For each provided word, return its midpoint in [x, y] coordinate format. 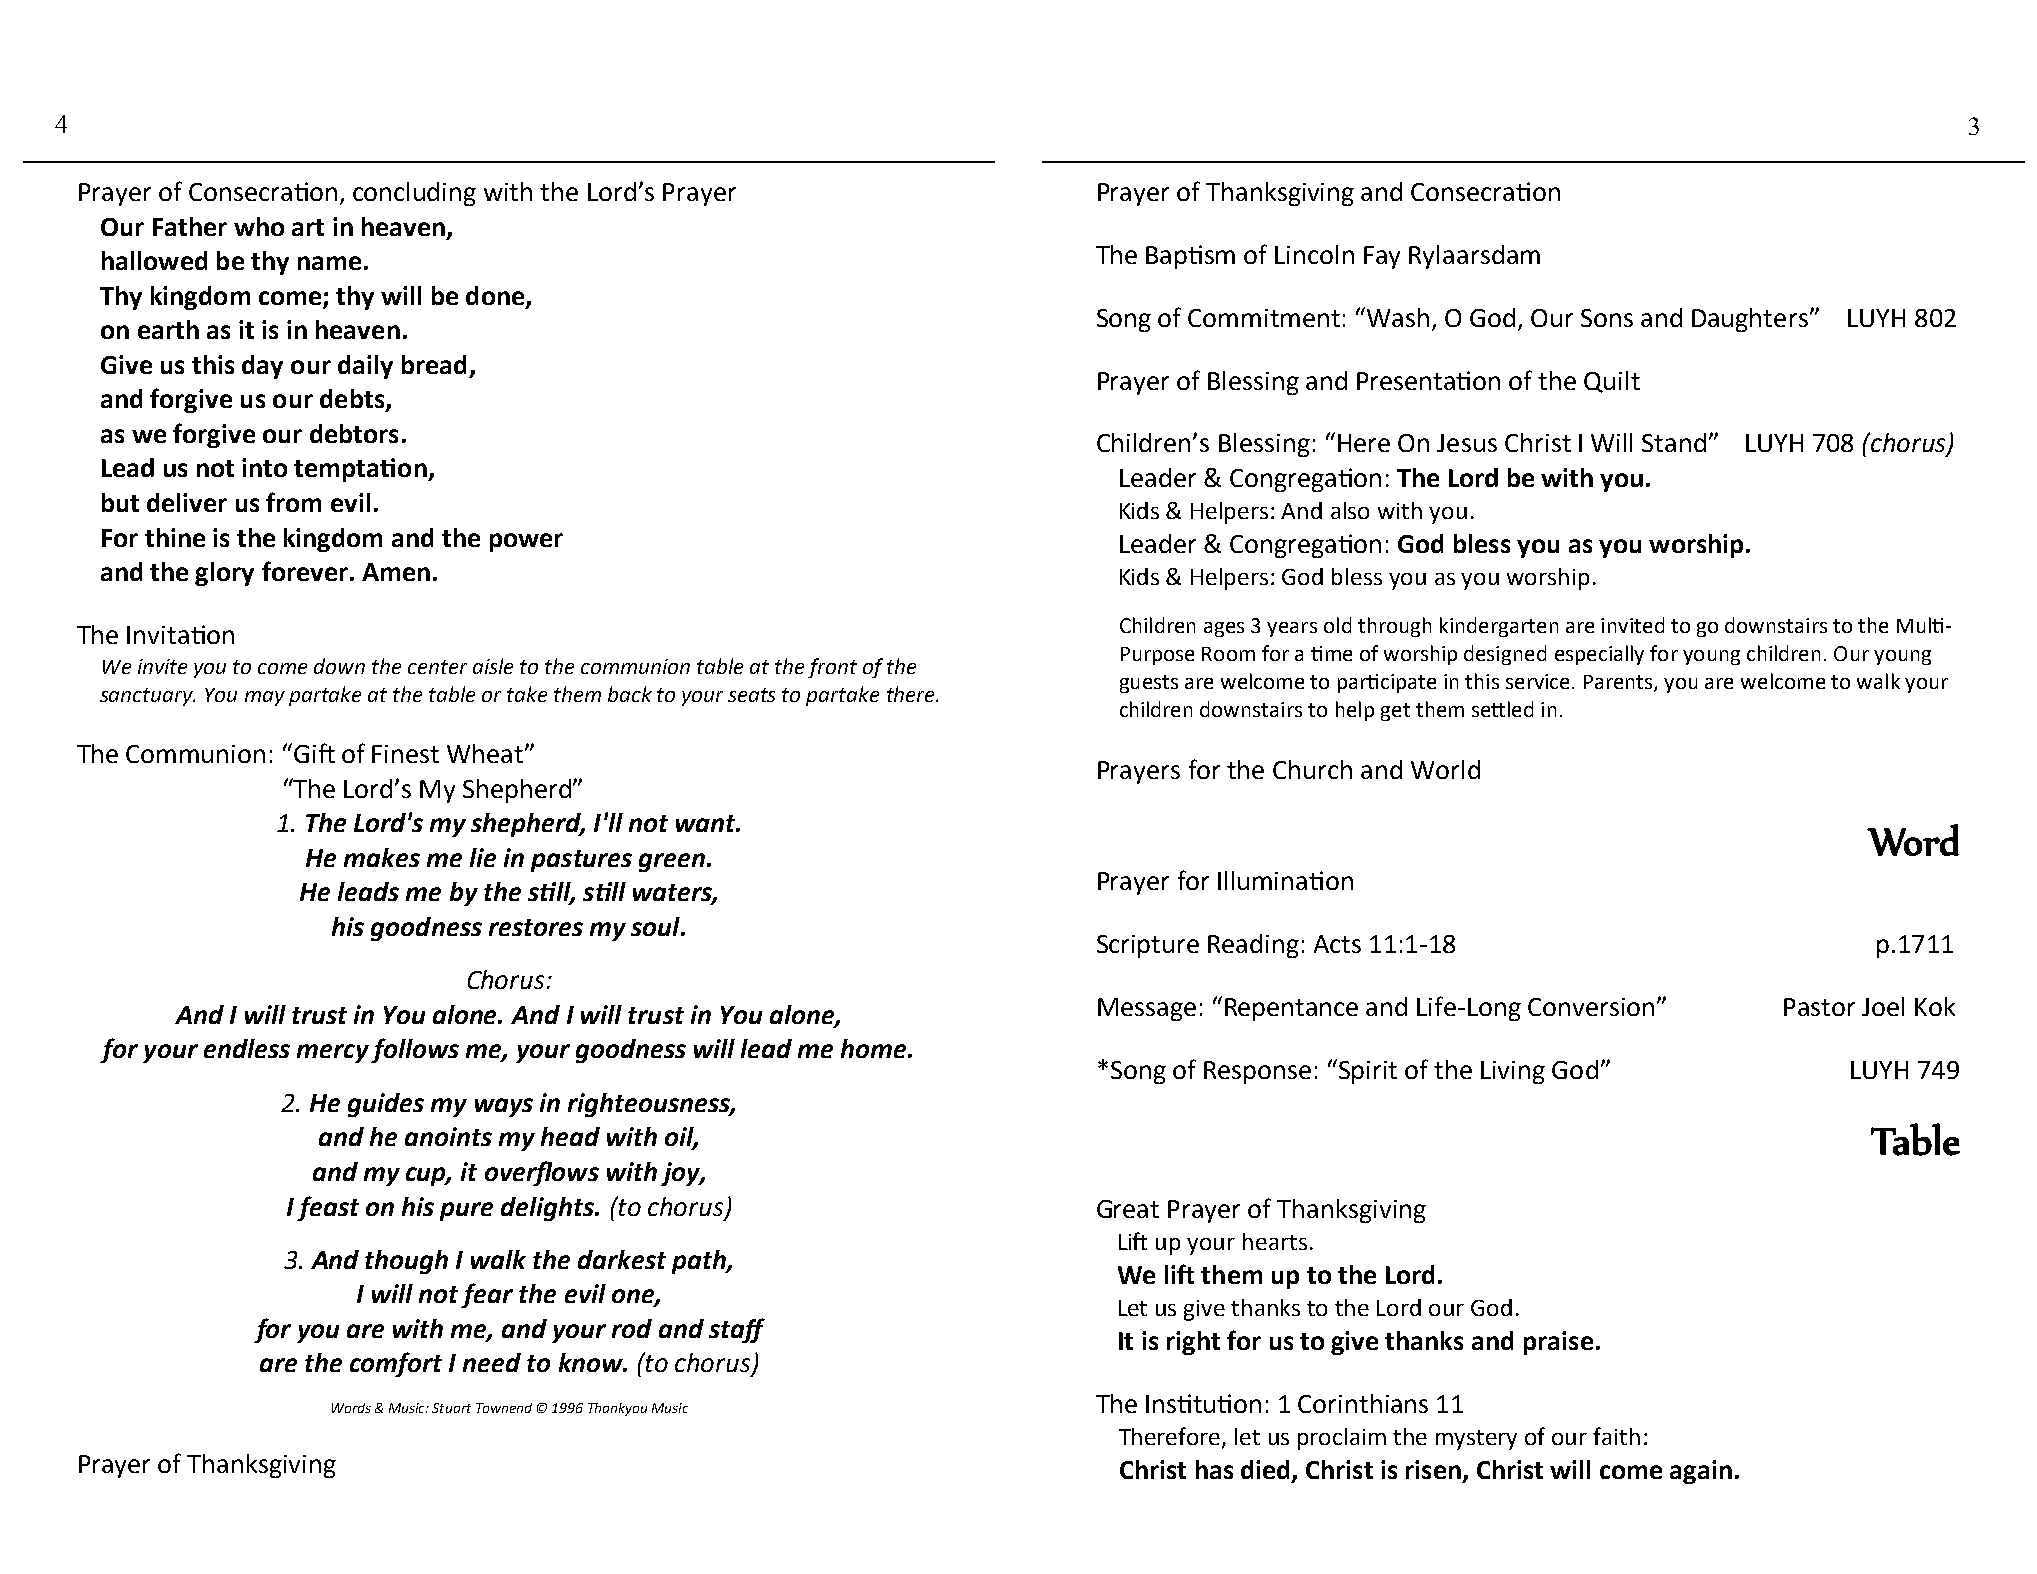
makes [382, 857]
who [259, 226]
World [1445, 769]
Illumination [1285, 880]
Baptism [1190, 257]
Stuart [451, 1408]
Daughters [1750, 320]
